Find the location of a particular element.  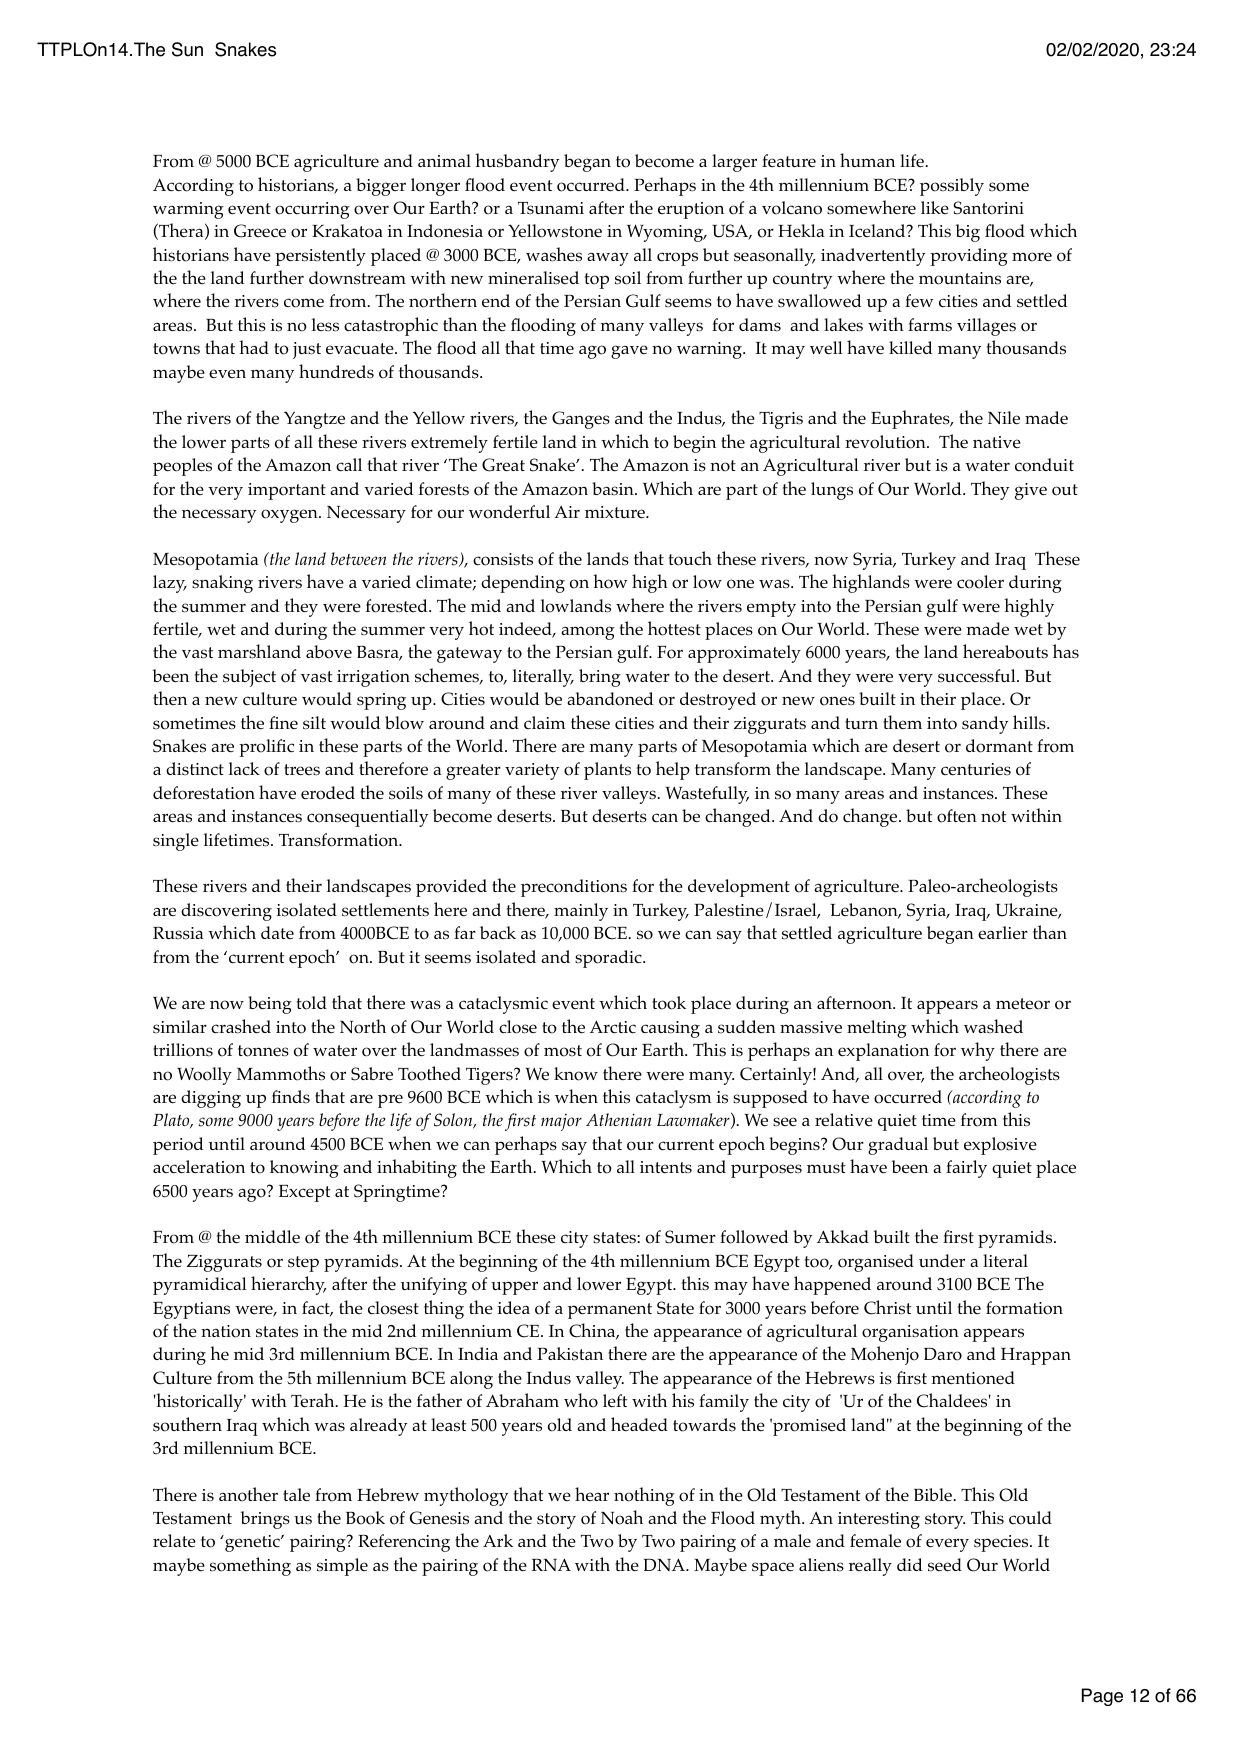

occurring is located at coordinates (312, 210).
